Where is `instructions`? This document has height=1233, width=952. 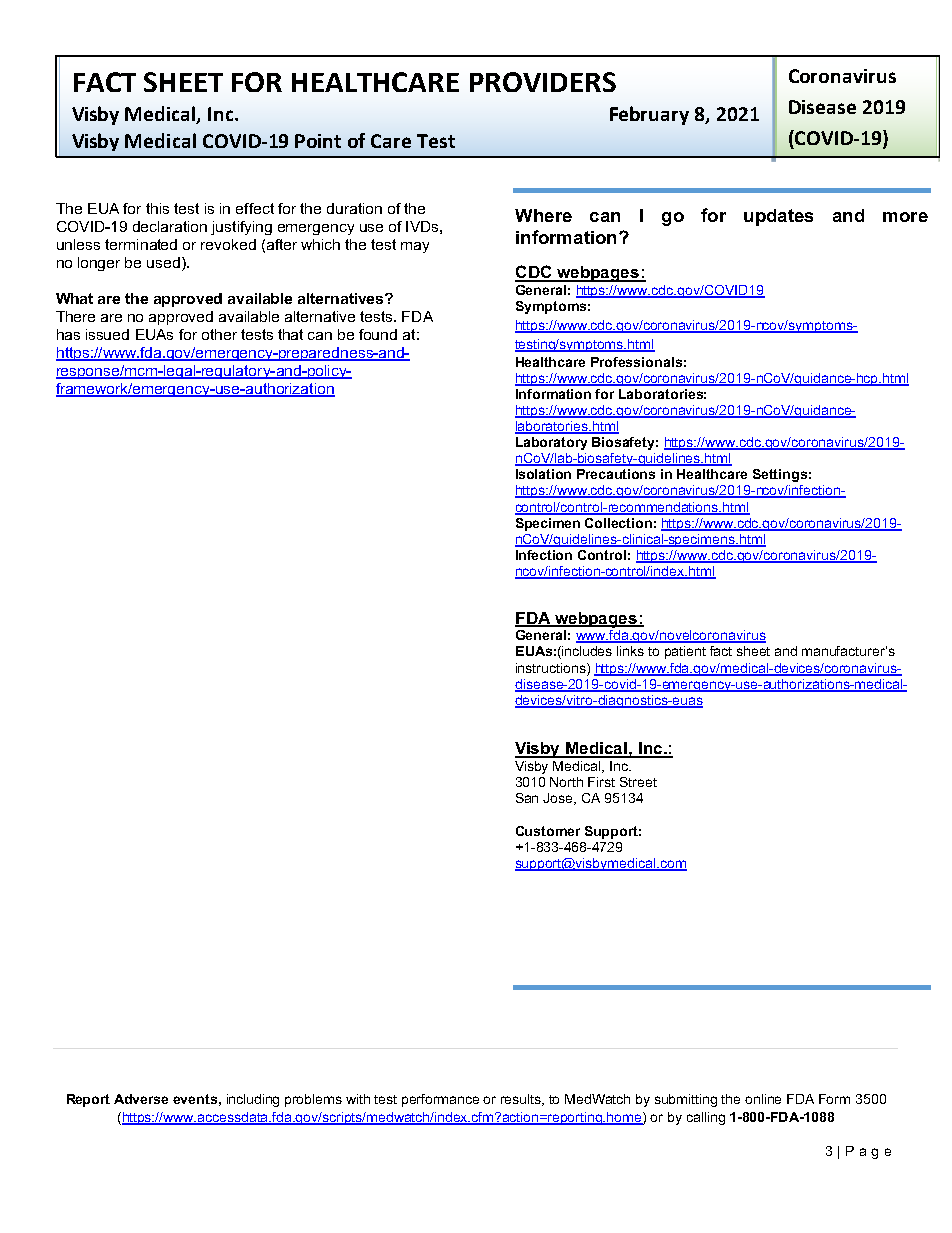 instructions is located at coordinates (552, 669).
